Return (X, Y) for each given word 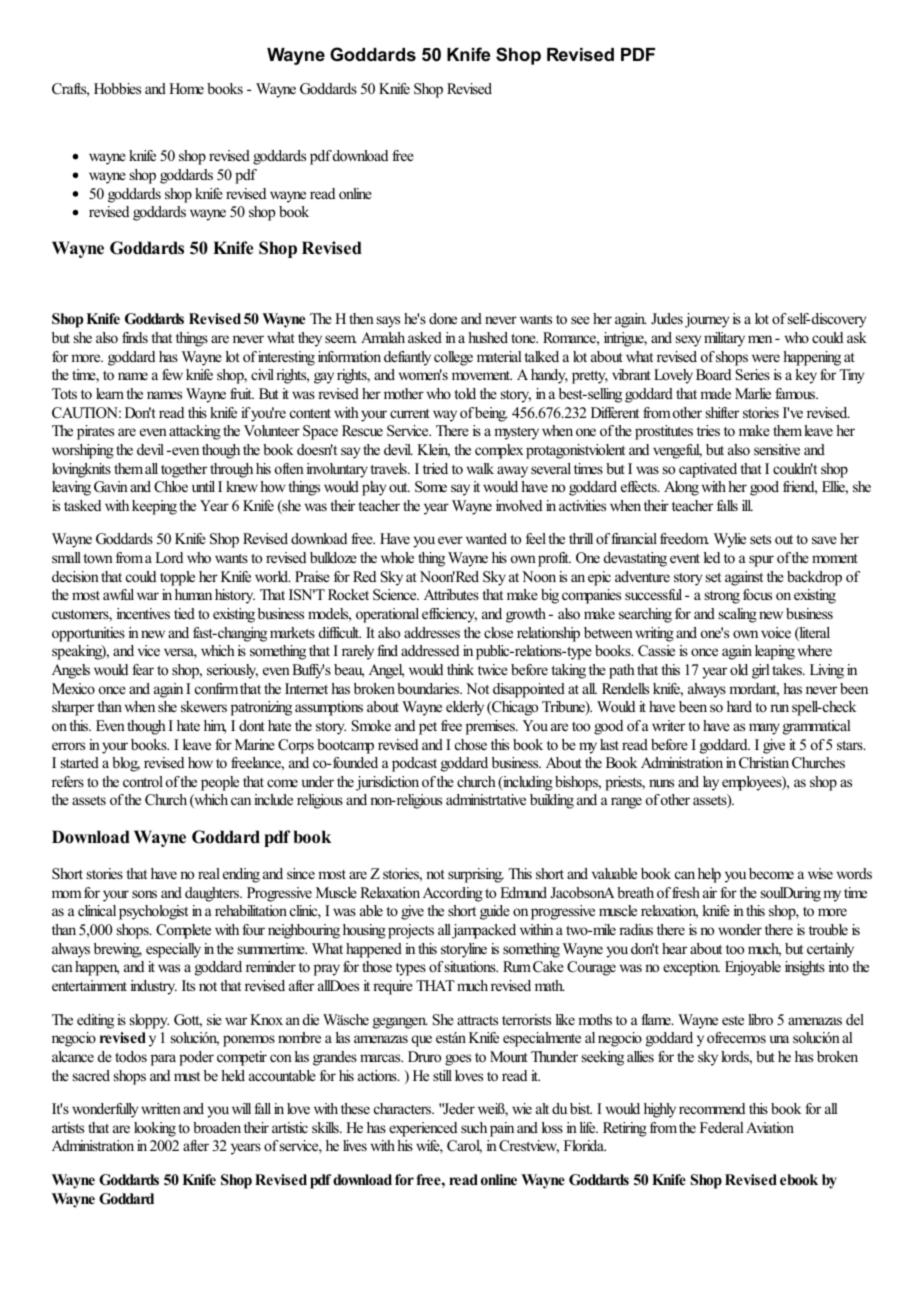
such (474, 1127)
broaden (217, 1127)
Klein (433, 451)
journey (707, 320)
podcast (414, 764)
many (764, 729)
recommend (712, 1108)
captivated (708, 470)
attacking (195, 432)
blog (126, 764)
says (388, 322)
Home (186, 88)
